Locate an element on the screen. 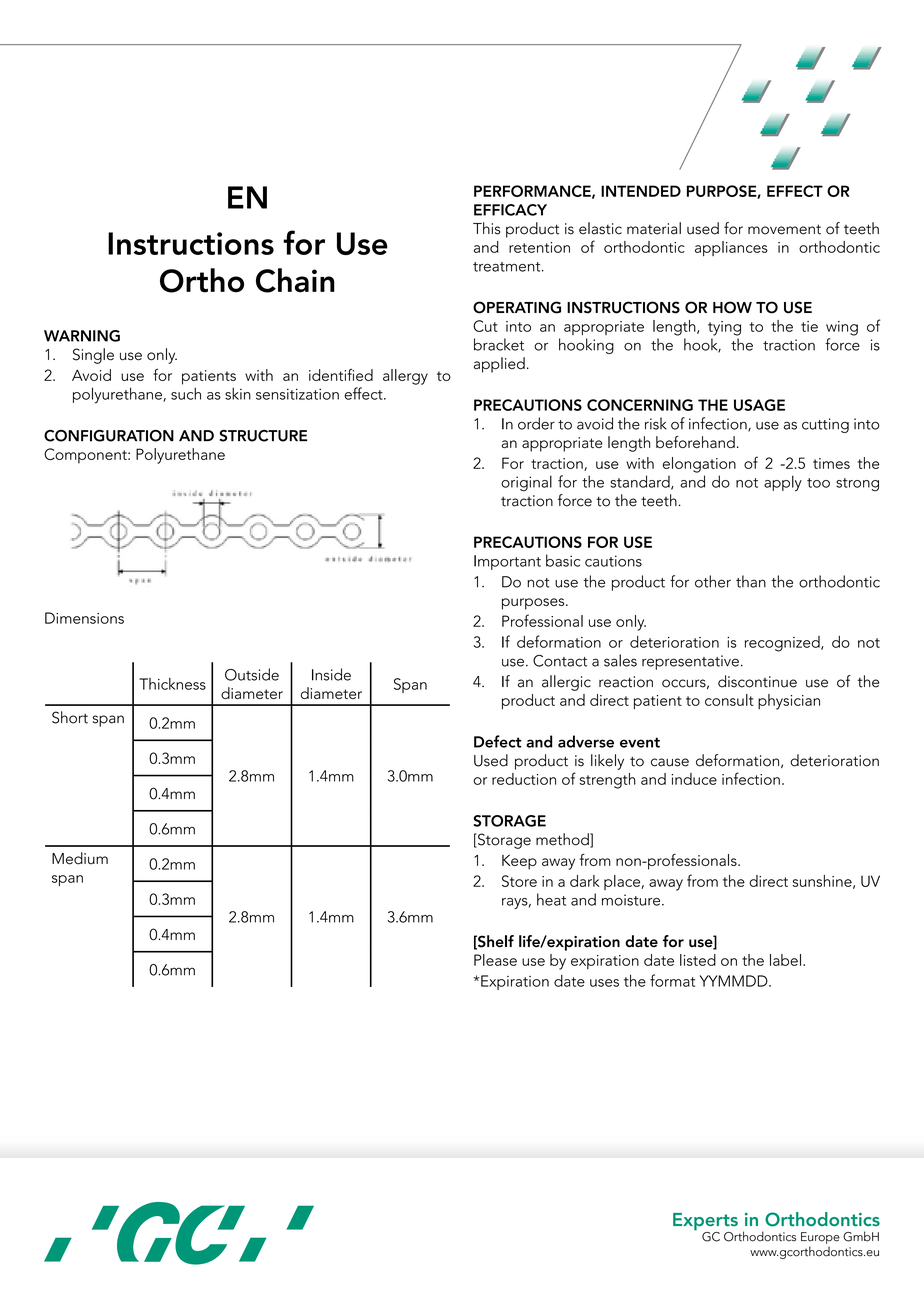 The height and width of the screenshot is (1308, 924). movement is located at coordinates (784, 229).
